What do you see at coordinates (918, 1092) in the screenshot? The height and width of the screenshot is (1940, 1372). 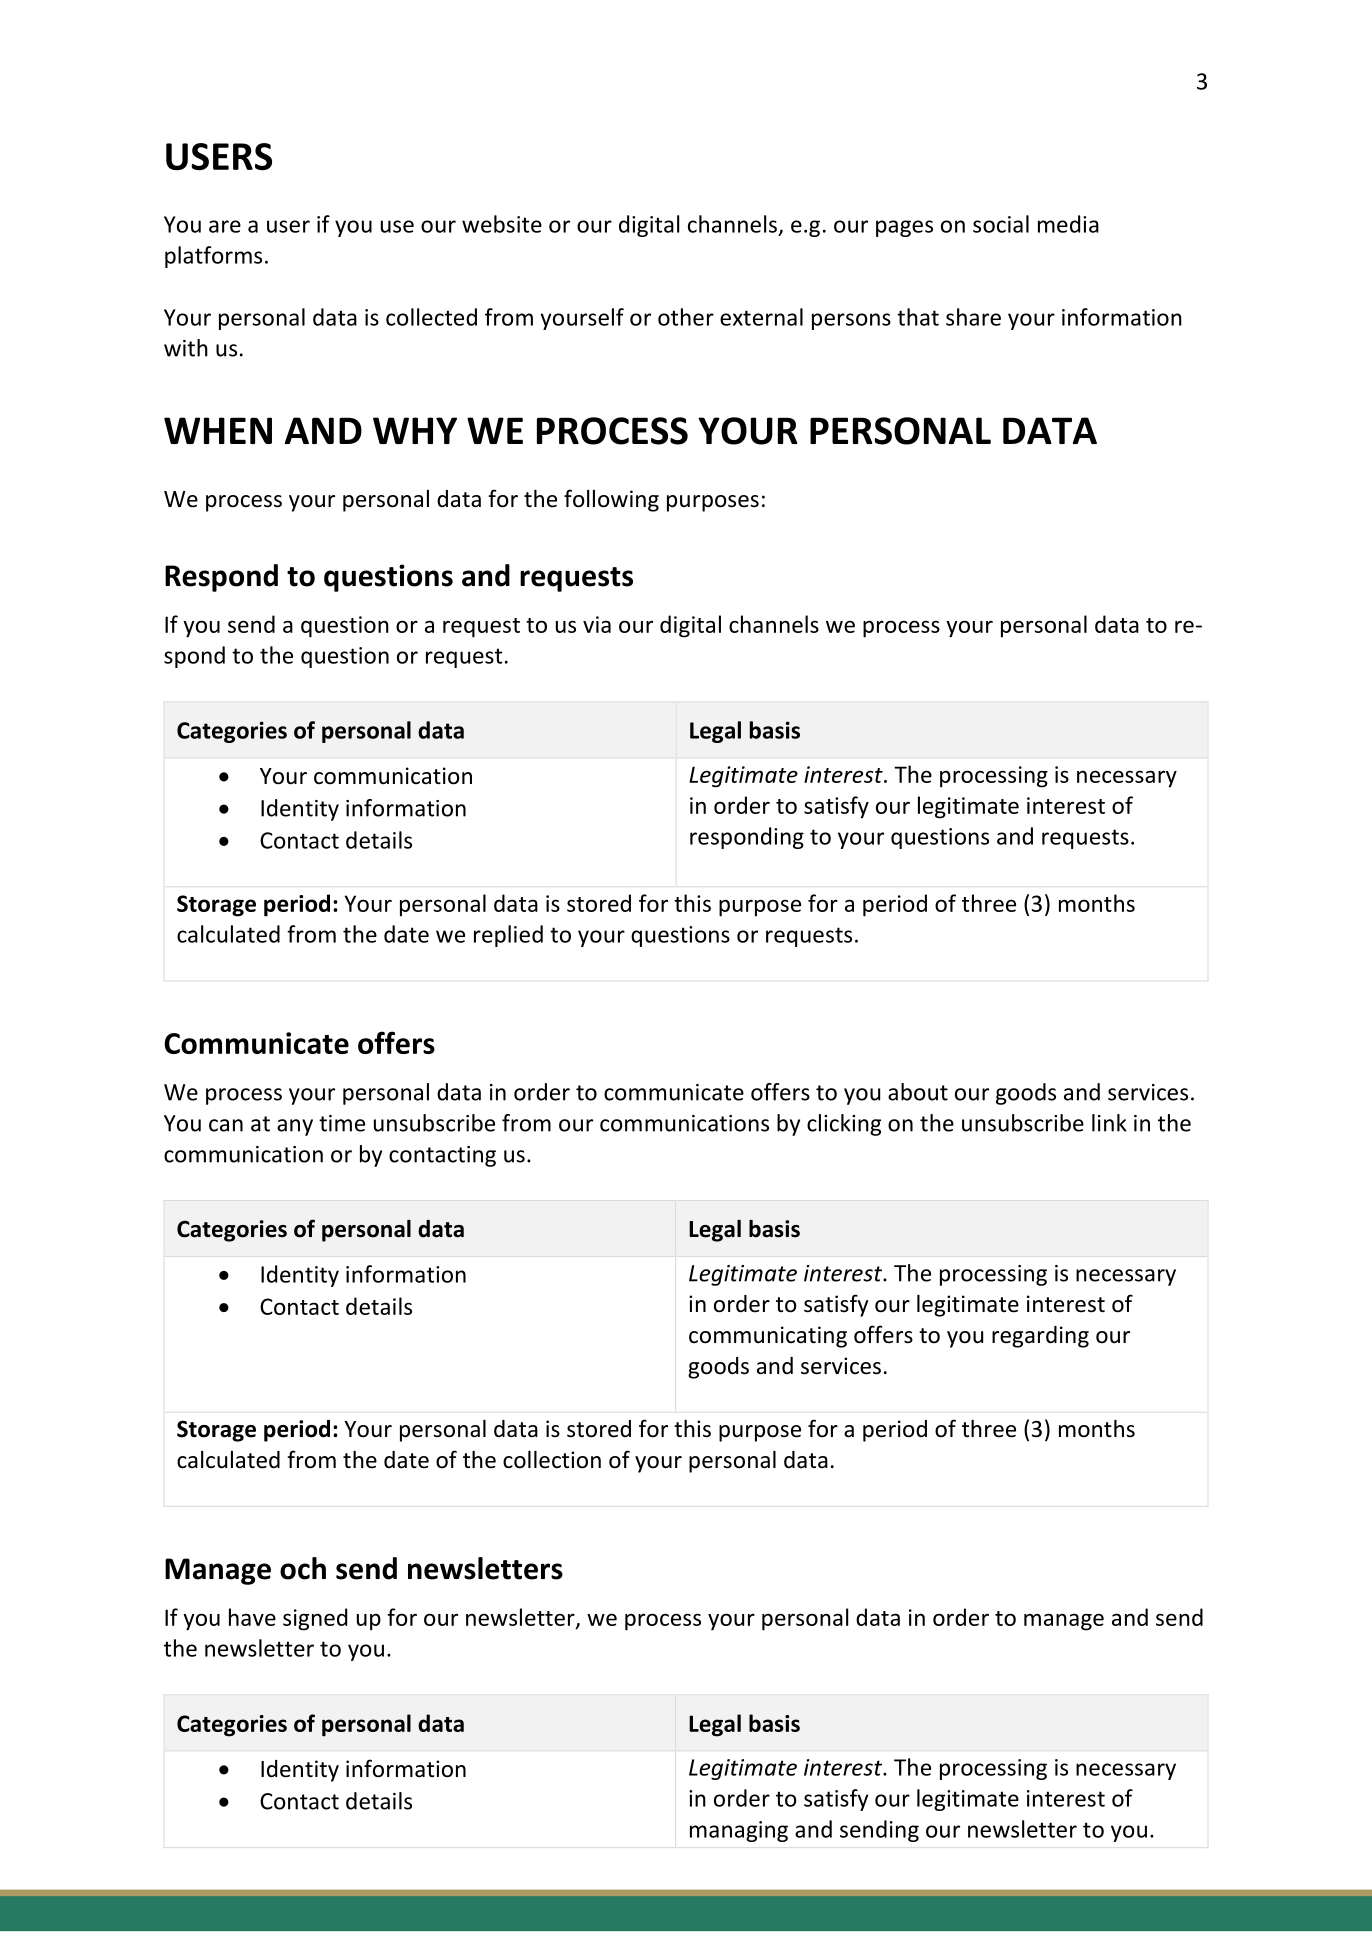 I see `about` at bounding box center [918, 1092].
